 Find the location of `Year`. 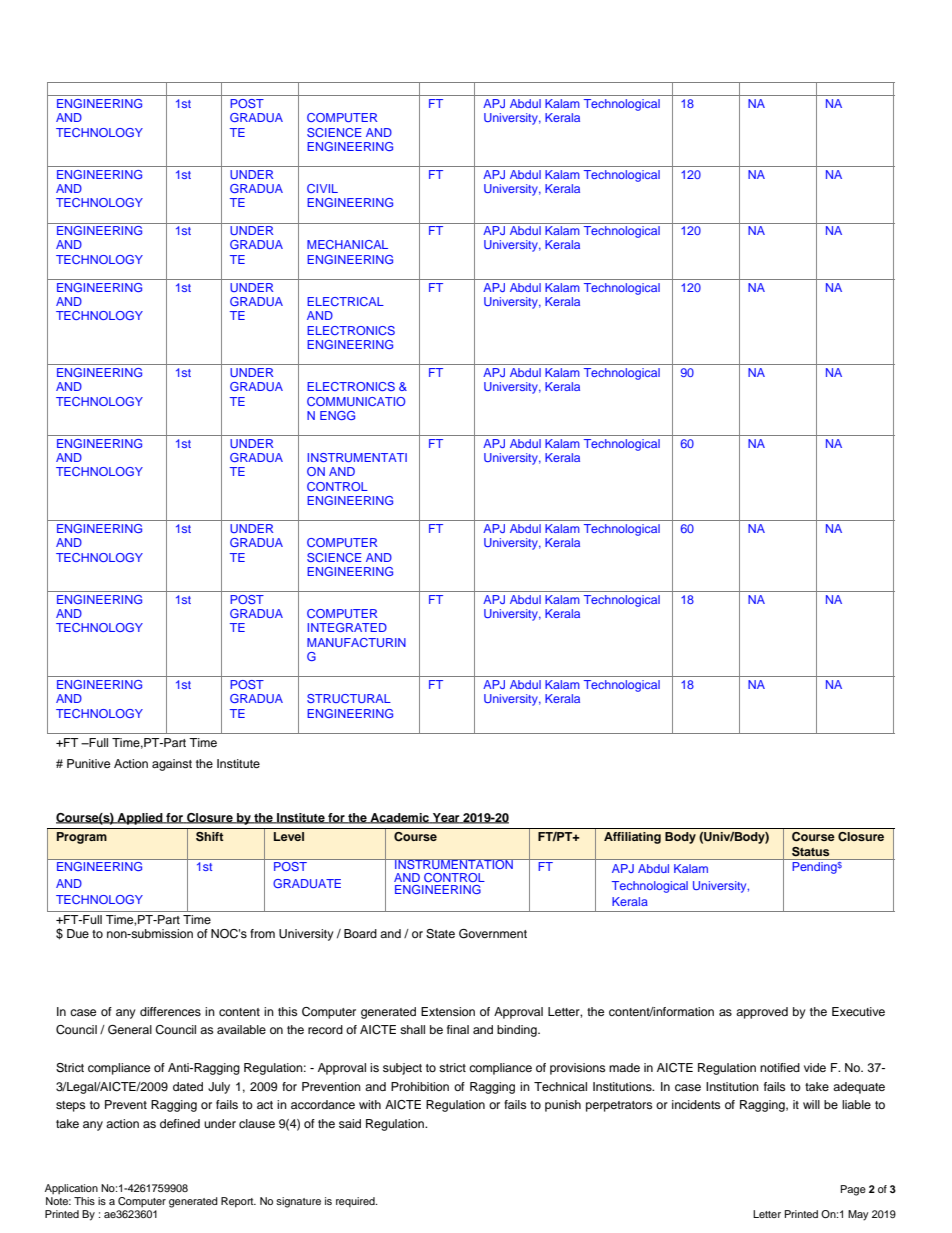

Year is located at coordinates (446, 818).
